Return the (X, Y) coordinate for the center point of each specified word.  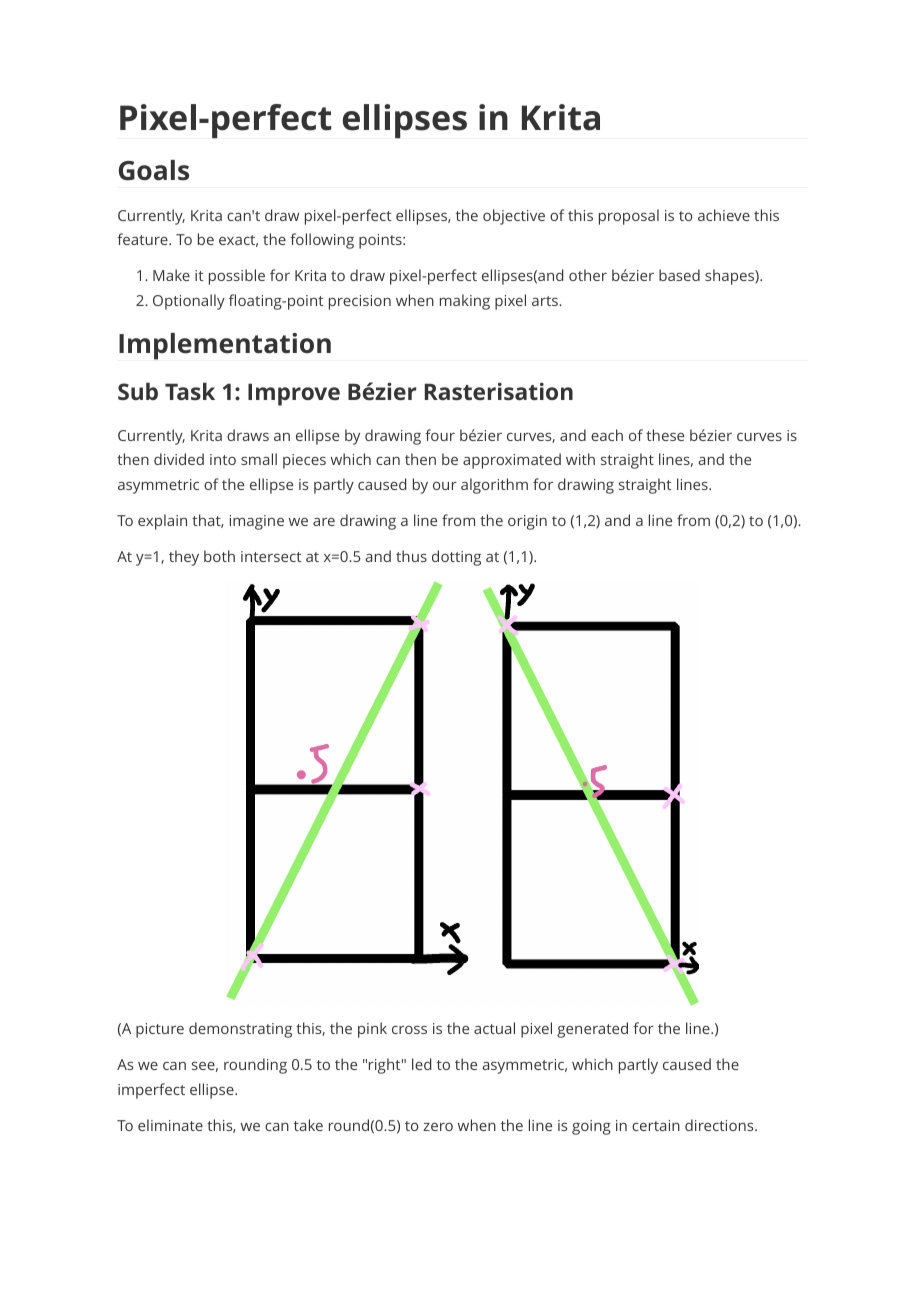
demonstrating (240, 1030)
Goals (154, 170)
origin (527, 522)
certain (656, 1125)
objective (514, 217)
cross (409, 1030)
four (440, 435)
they (184, 558)
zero (438, 1127)
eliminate (170, 1125)
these (665, 435)
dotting (456, 558)
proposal (629, 217)
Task (190, 391)
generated (592, 1030)
